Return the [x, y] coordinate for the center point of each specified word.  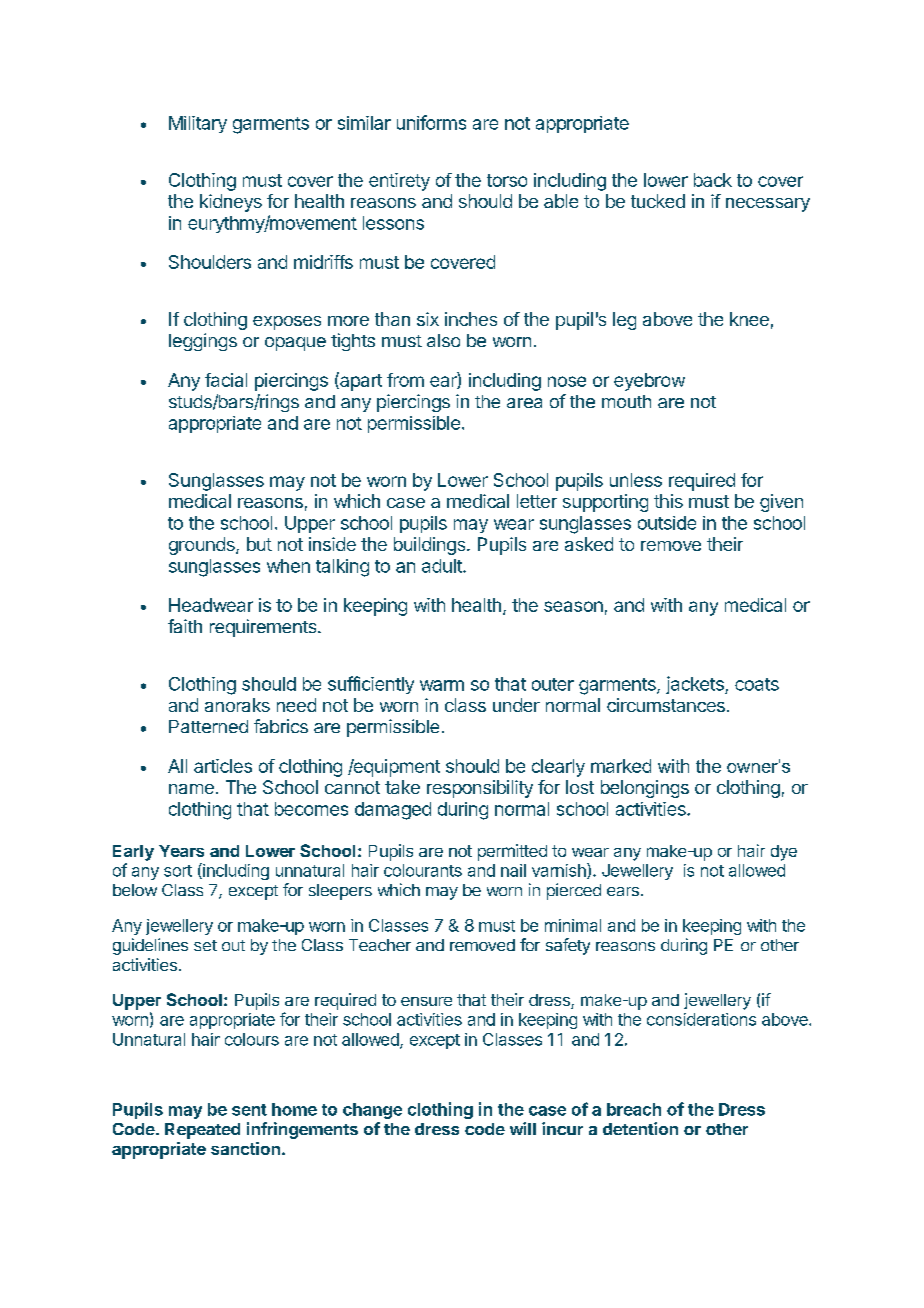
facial [226, 380]
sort [178, 871]
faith [185, 626]
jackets [696, 685]
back [713, 180]
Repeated [202, 1131]
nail [513, 870]
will [523, 1128]
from [405, 380]
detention [640, 1128]
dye [784, 853]
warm [442, 685]
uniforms [431, 122]
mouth [626, 401]
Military [198, 124]
